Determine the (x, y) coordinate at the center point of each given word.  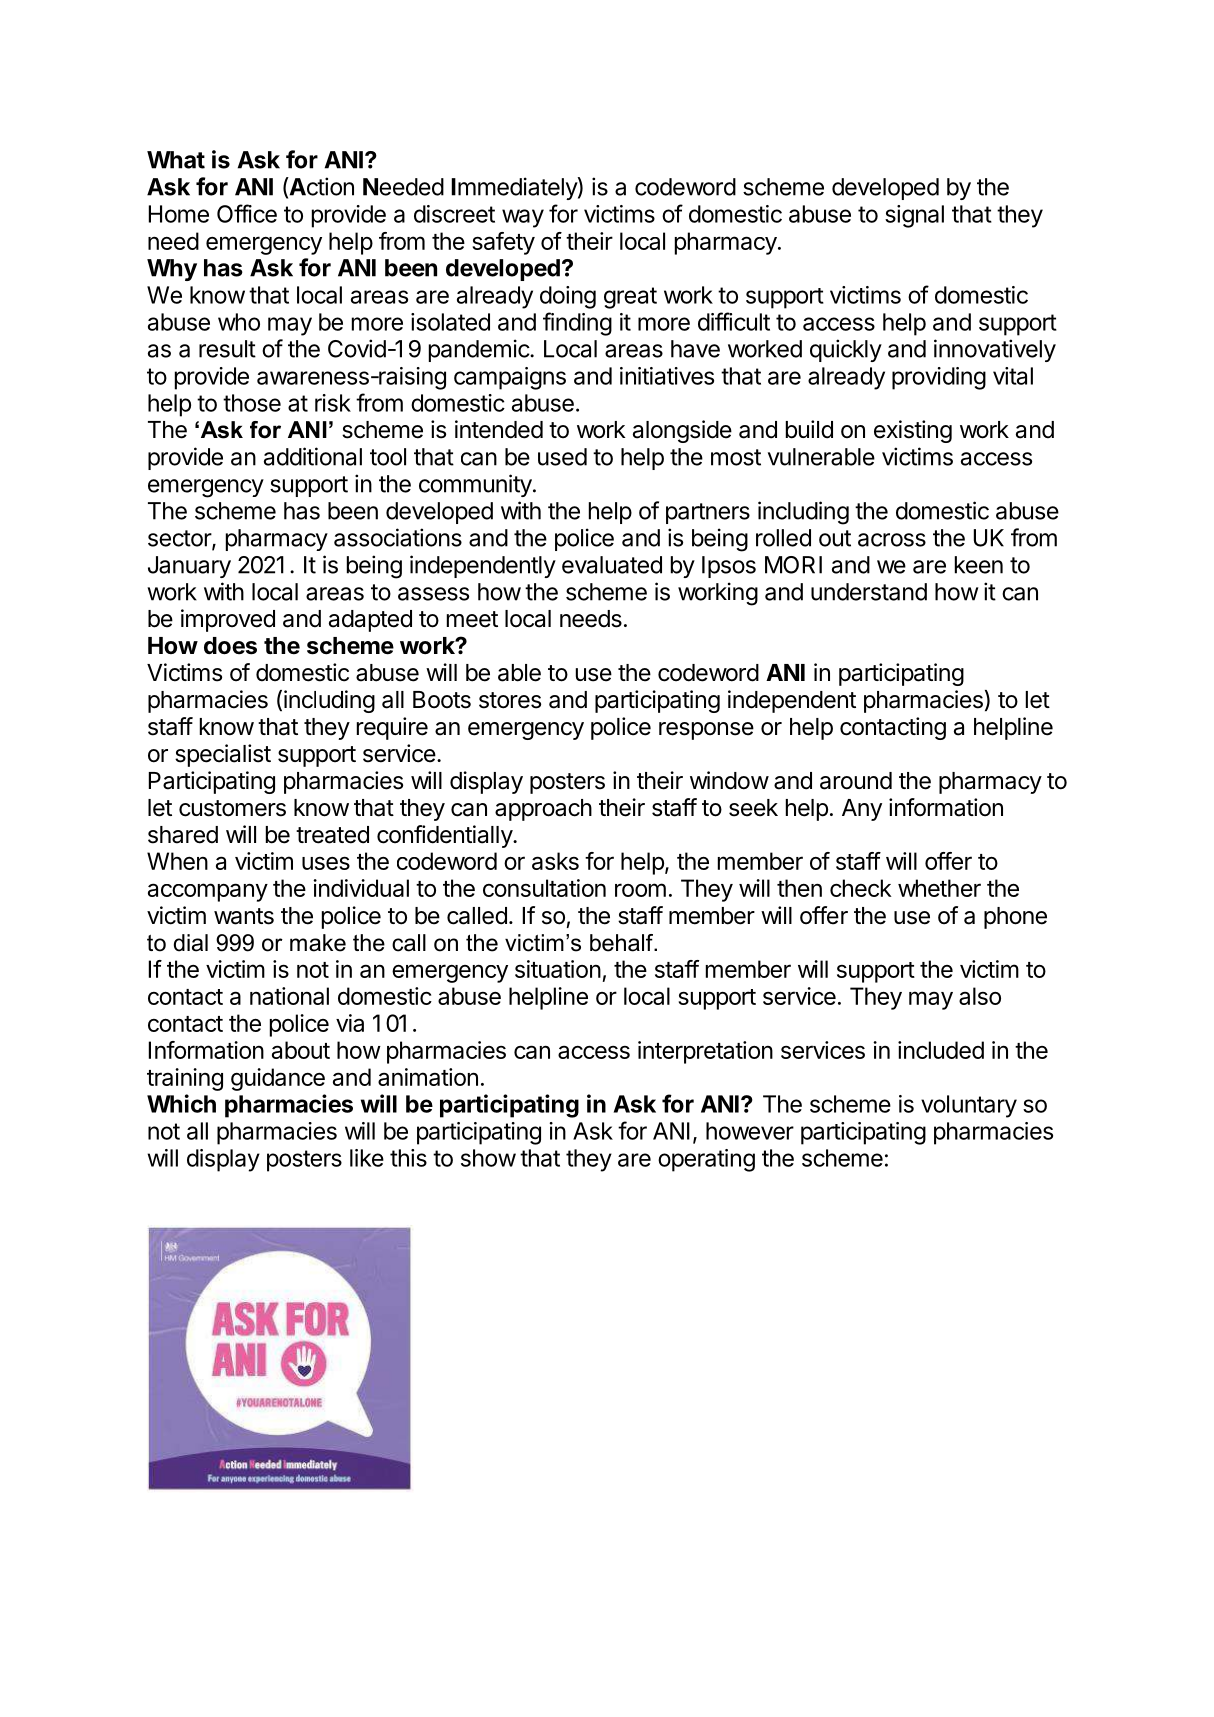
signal (914, 216)
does (230, 646)
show (488, 1158)
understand (869, 592)
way (523, 218)
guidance (278, 1079)
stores (510, 700)
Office (247, 213)
